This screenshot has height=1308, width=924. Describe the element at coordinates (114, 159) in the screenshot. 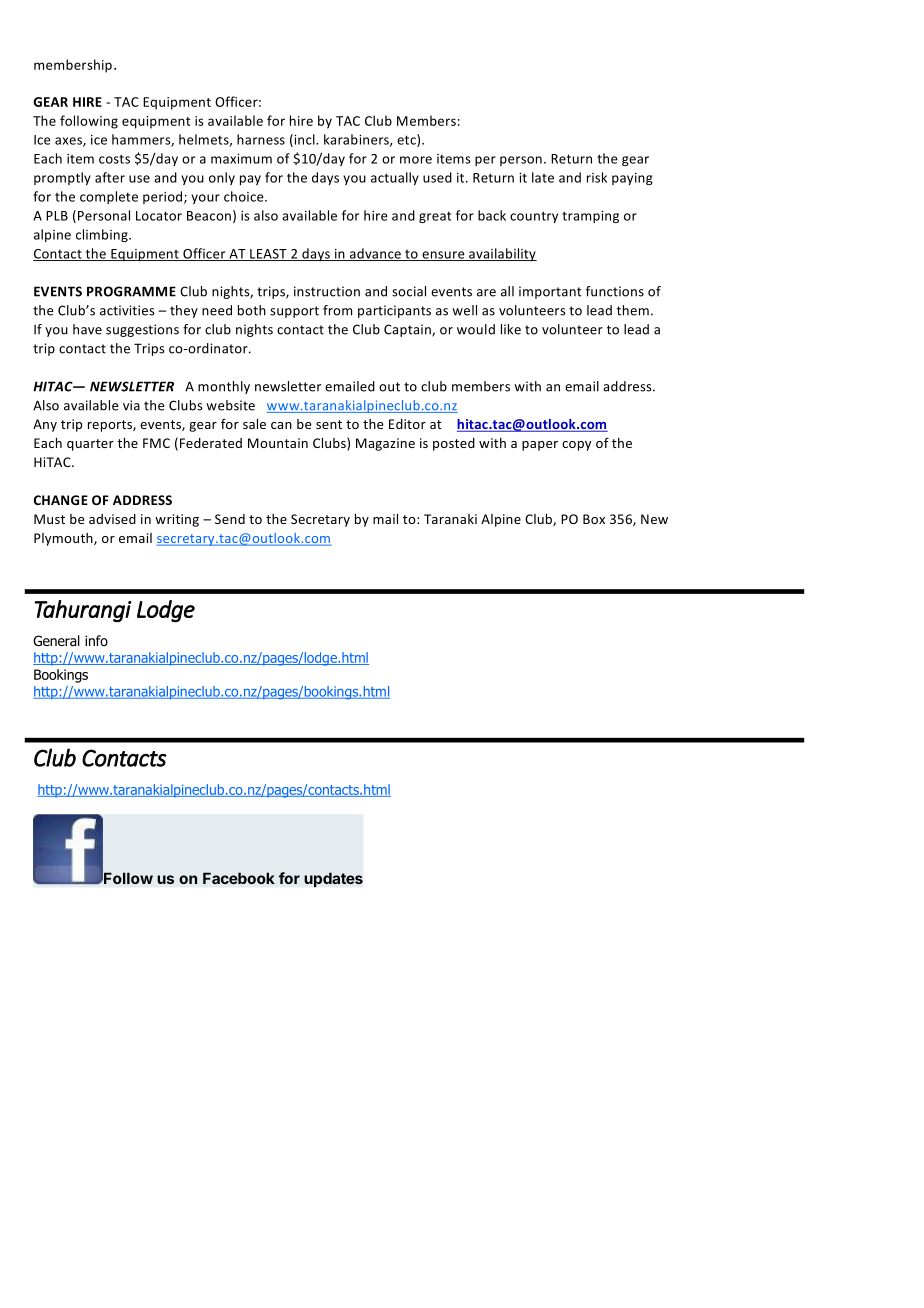

I see `costs` at that location.
